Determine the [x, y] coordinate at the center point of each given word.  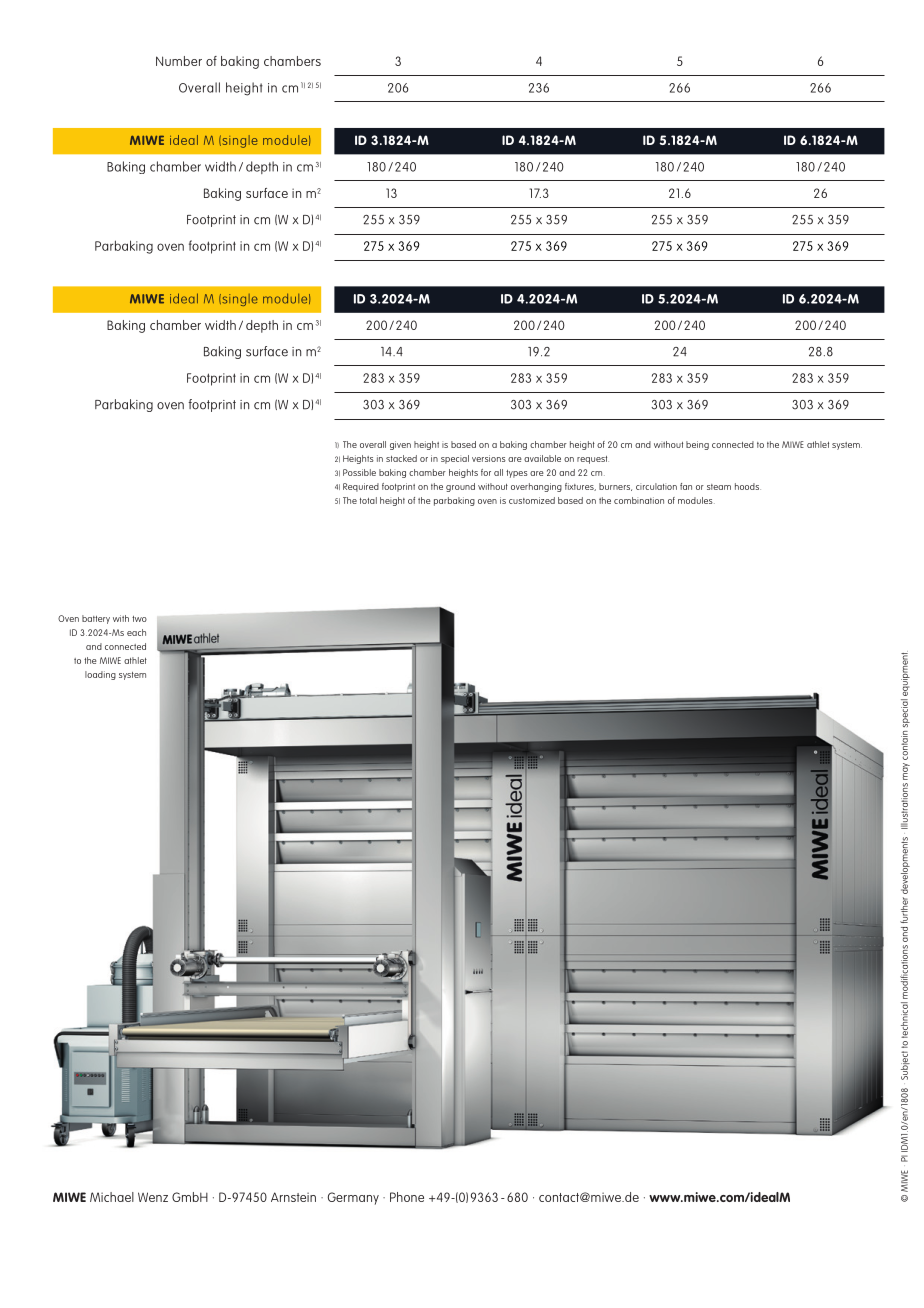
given [400, 445]
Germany [353, 1198]
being [697, 445]
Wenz [153, 1197]
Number [179, 61]
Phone [407, 1197]
